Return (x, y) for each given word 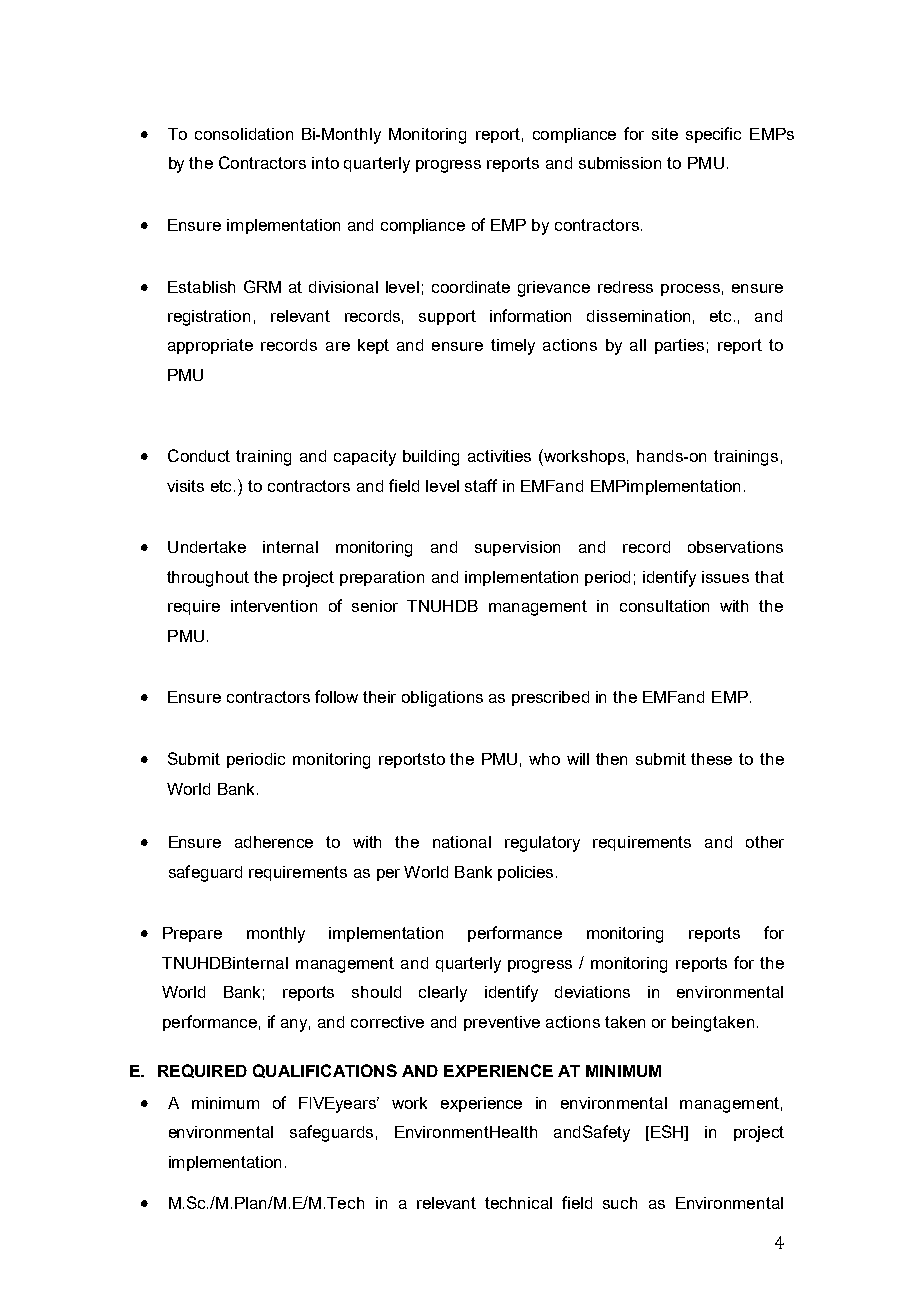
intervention (274, 606)
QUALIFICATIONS (325, 1071)
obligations (442, 699)
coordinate (471, 287)
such (620, 1203)
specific (713, 135)
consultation (664, 606)
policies (527, 873)
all (638, 345)
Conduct (199, 455)
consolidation (244, 134)
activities (499, 456)
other (765, 842)
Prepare (192, 934)
